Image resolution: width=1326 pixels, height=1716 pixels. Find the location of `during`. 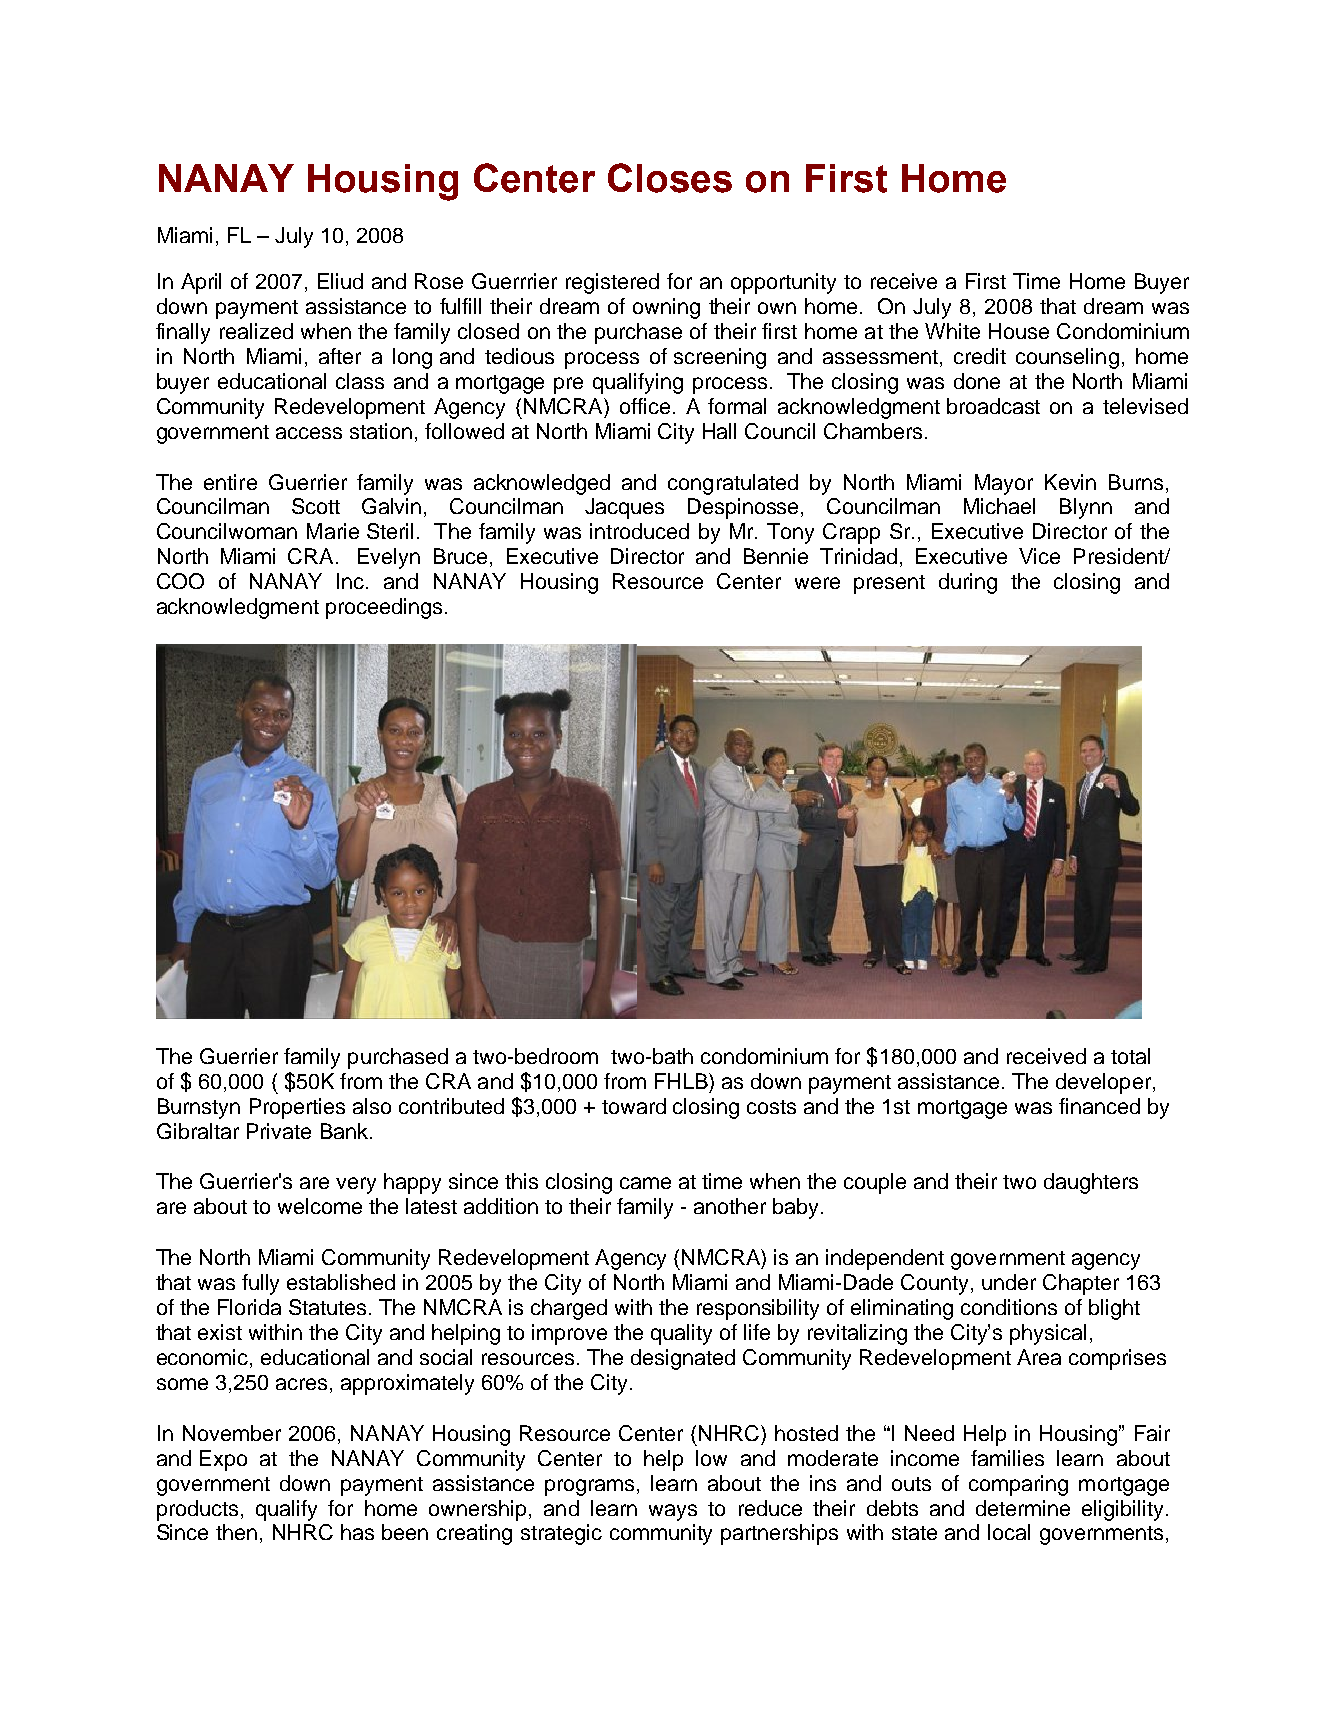

during is located at coordinates (968, 583).
